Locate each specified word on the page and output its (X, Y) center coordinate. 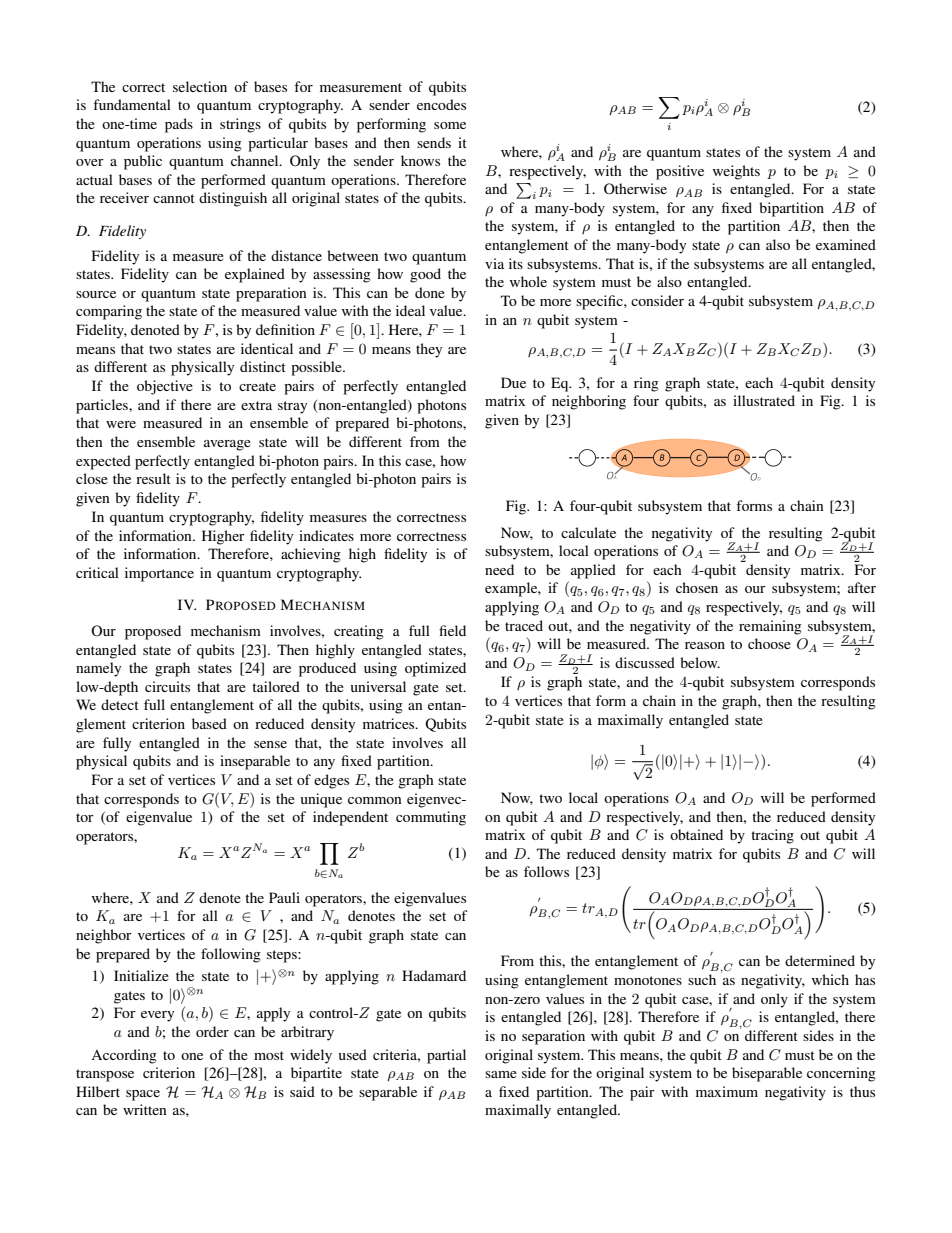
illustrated (764, 400)
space (143, 1095)
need (499, 569)
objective (165, 387)
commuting (431, 818)
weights (736, 172)
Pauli (284, 897)
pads (179, 125)
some (450, 125)
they (429, 350)
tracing (772, 836)
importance (159, 574)
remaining (770, 627)
